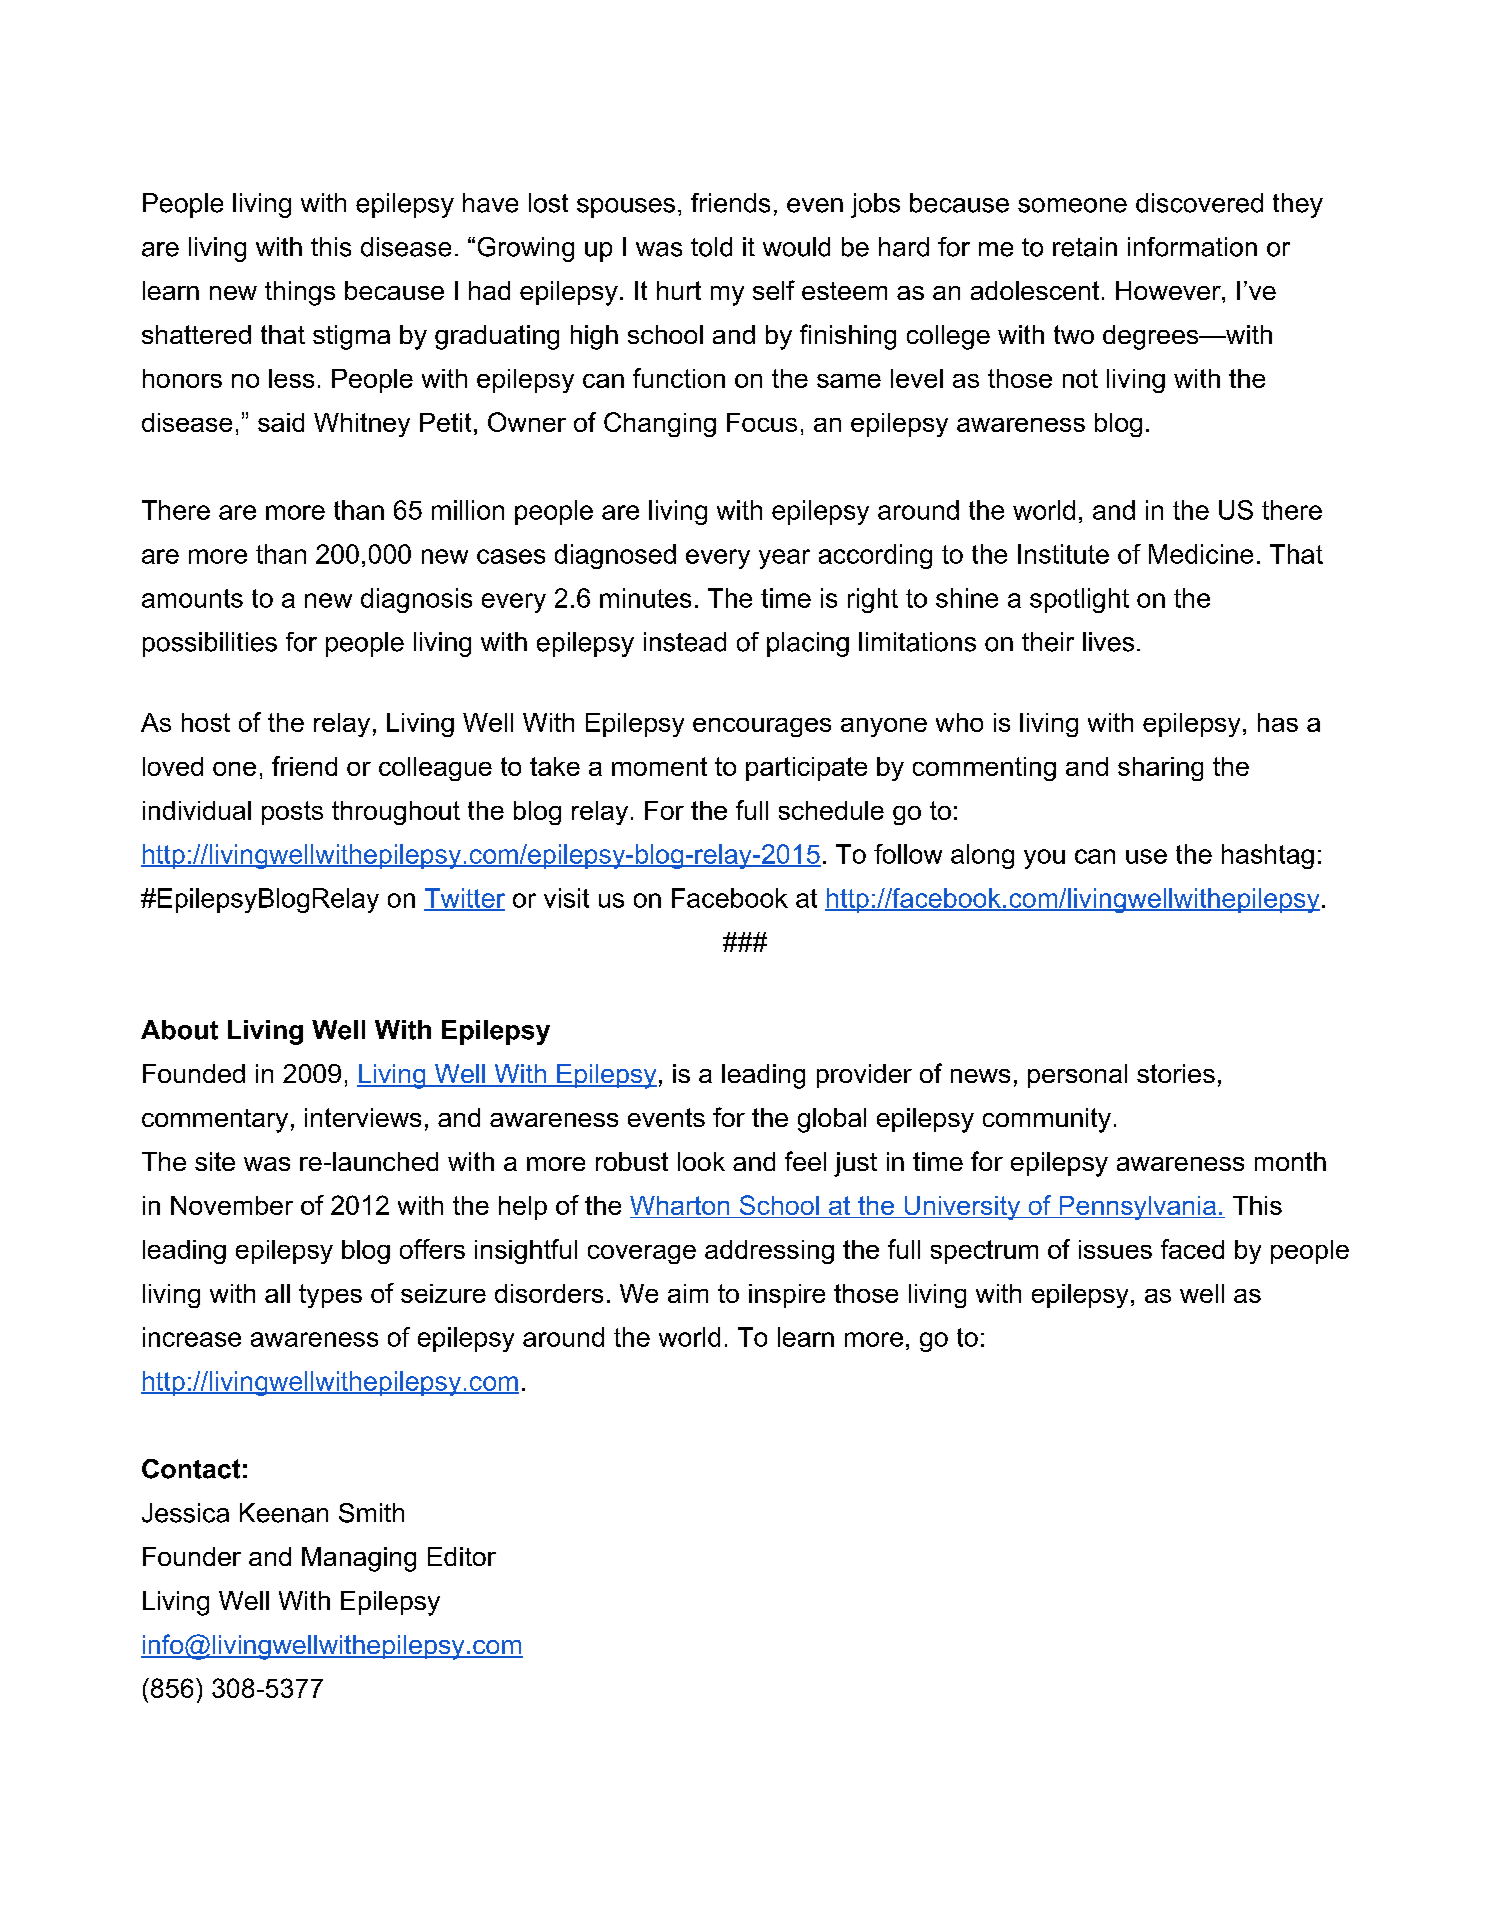 The height and width of the screenshot is (1932, 1493). Describe the element at coordinates (416, 600) in the screenshot. I see `diagnosis` at that location.
